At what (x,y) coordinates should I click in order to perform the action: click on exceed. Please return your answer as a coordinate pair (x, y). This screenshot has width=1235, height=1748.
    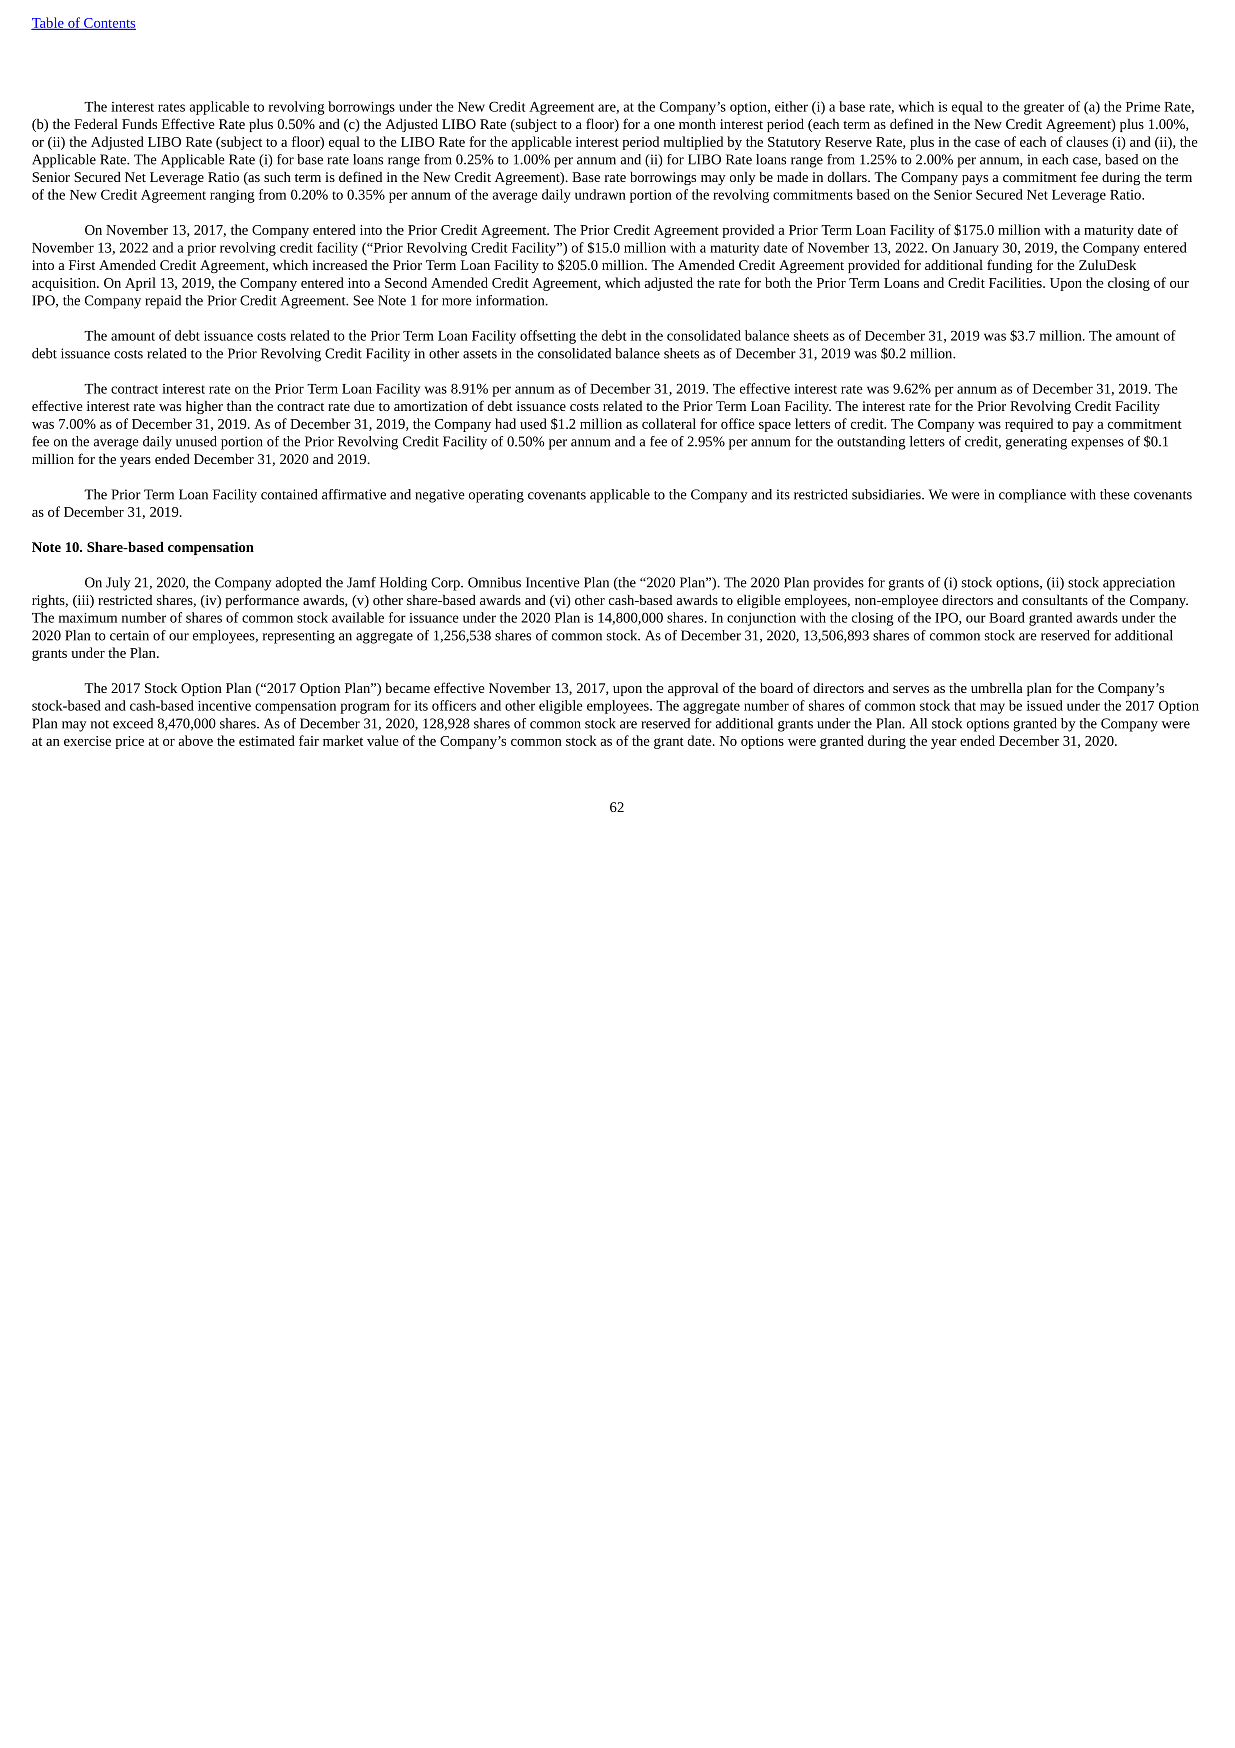
    Looking at the image, I should click on (133, 723).
